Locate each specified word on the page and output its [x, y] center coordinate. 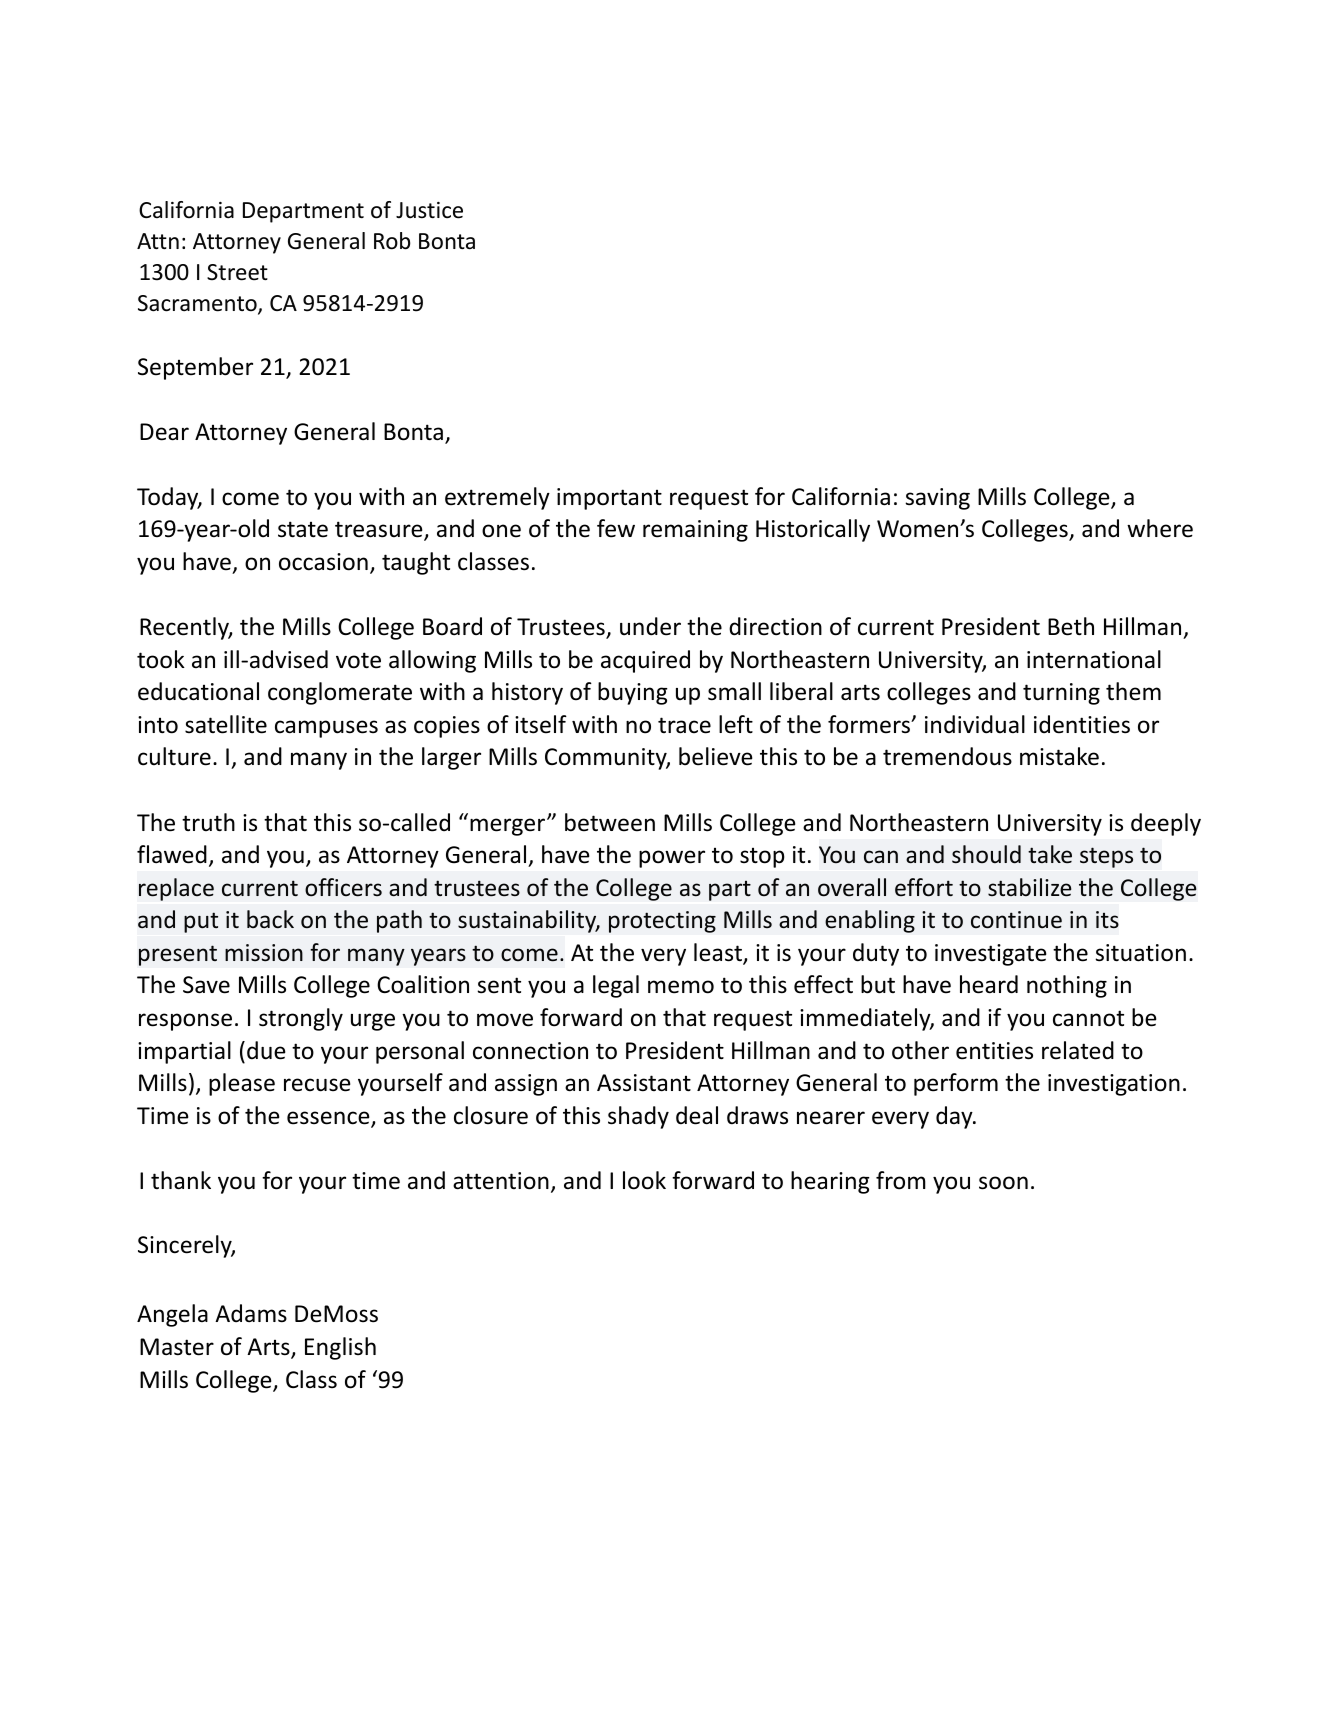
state [303, 529]
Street [237, 272]
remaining [695, 531]
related [1078, 1050]
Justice [429, 210]
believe [716, 756]
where [1160, 528]
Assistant [644, 1083]
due [266, 1050]
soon [1003, 1183]
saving [937, 499]
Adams [251, 1313]
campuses [326, 729]
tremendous [947, 756]
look [644, 1180]
